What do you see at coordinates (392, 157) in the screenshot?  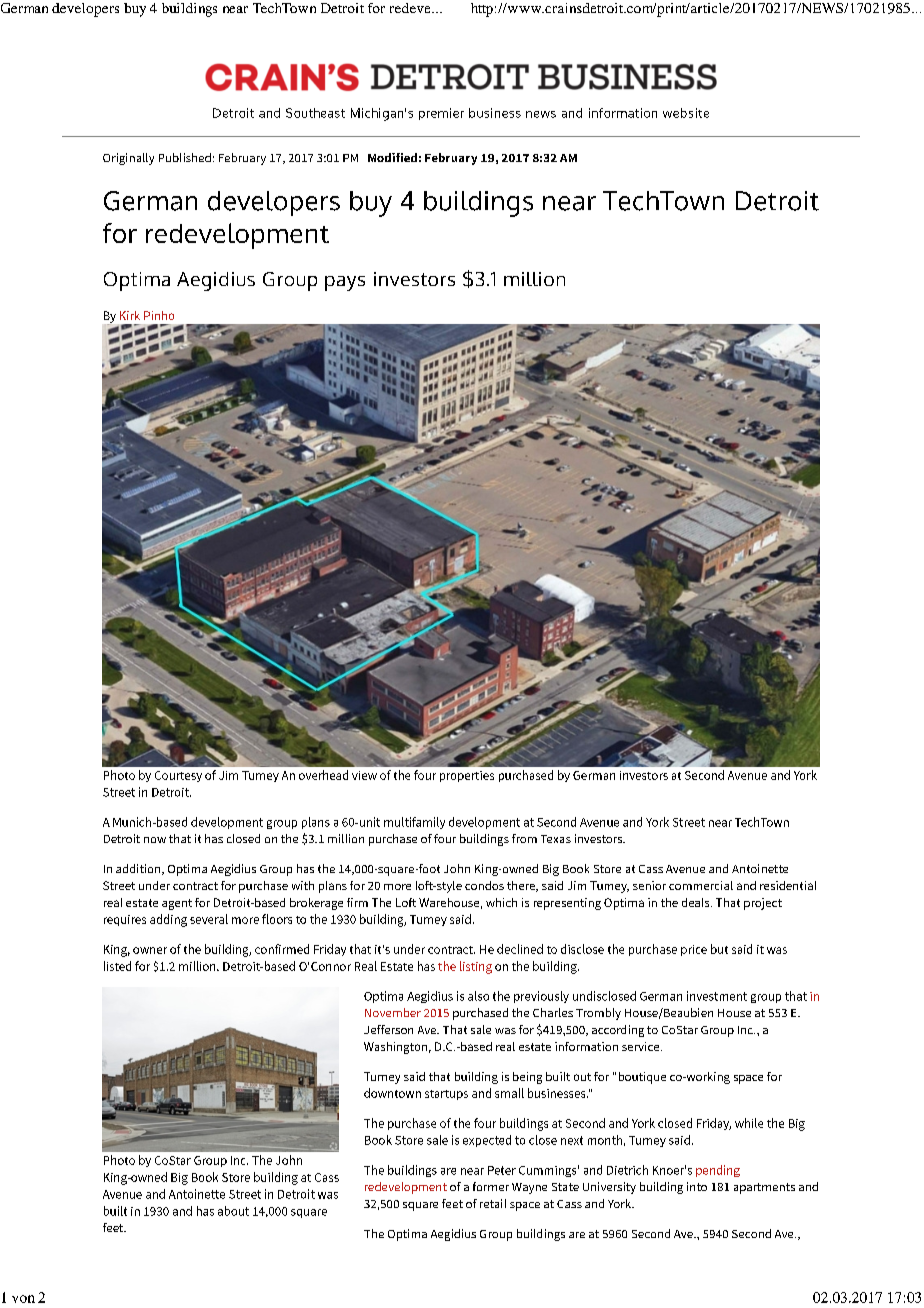 I see `Modified` at bounding box center [392, 157].
